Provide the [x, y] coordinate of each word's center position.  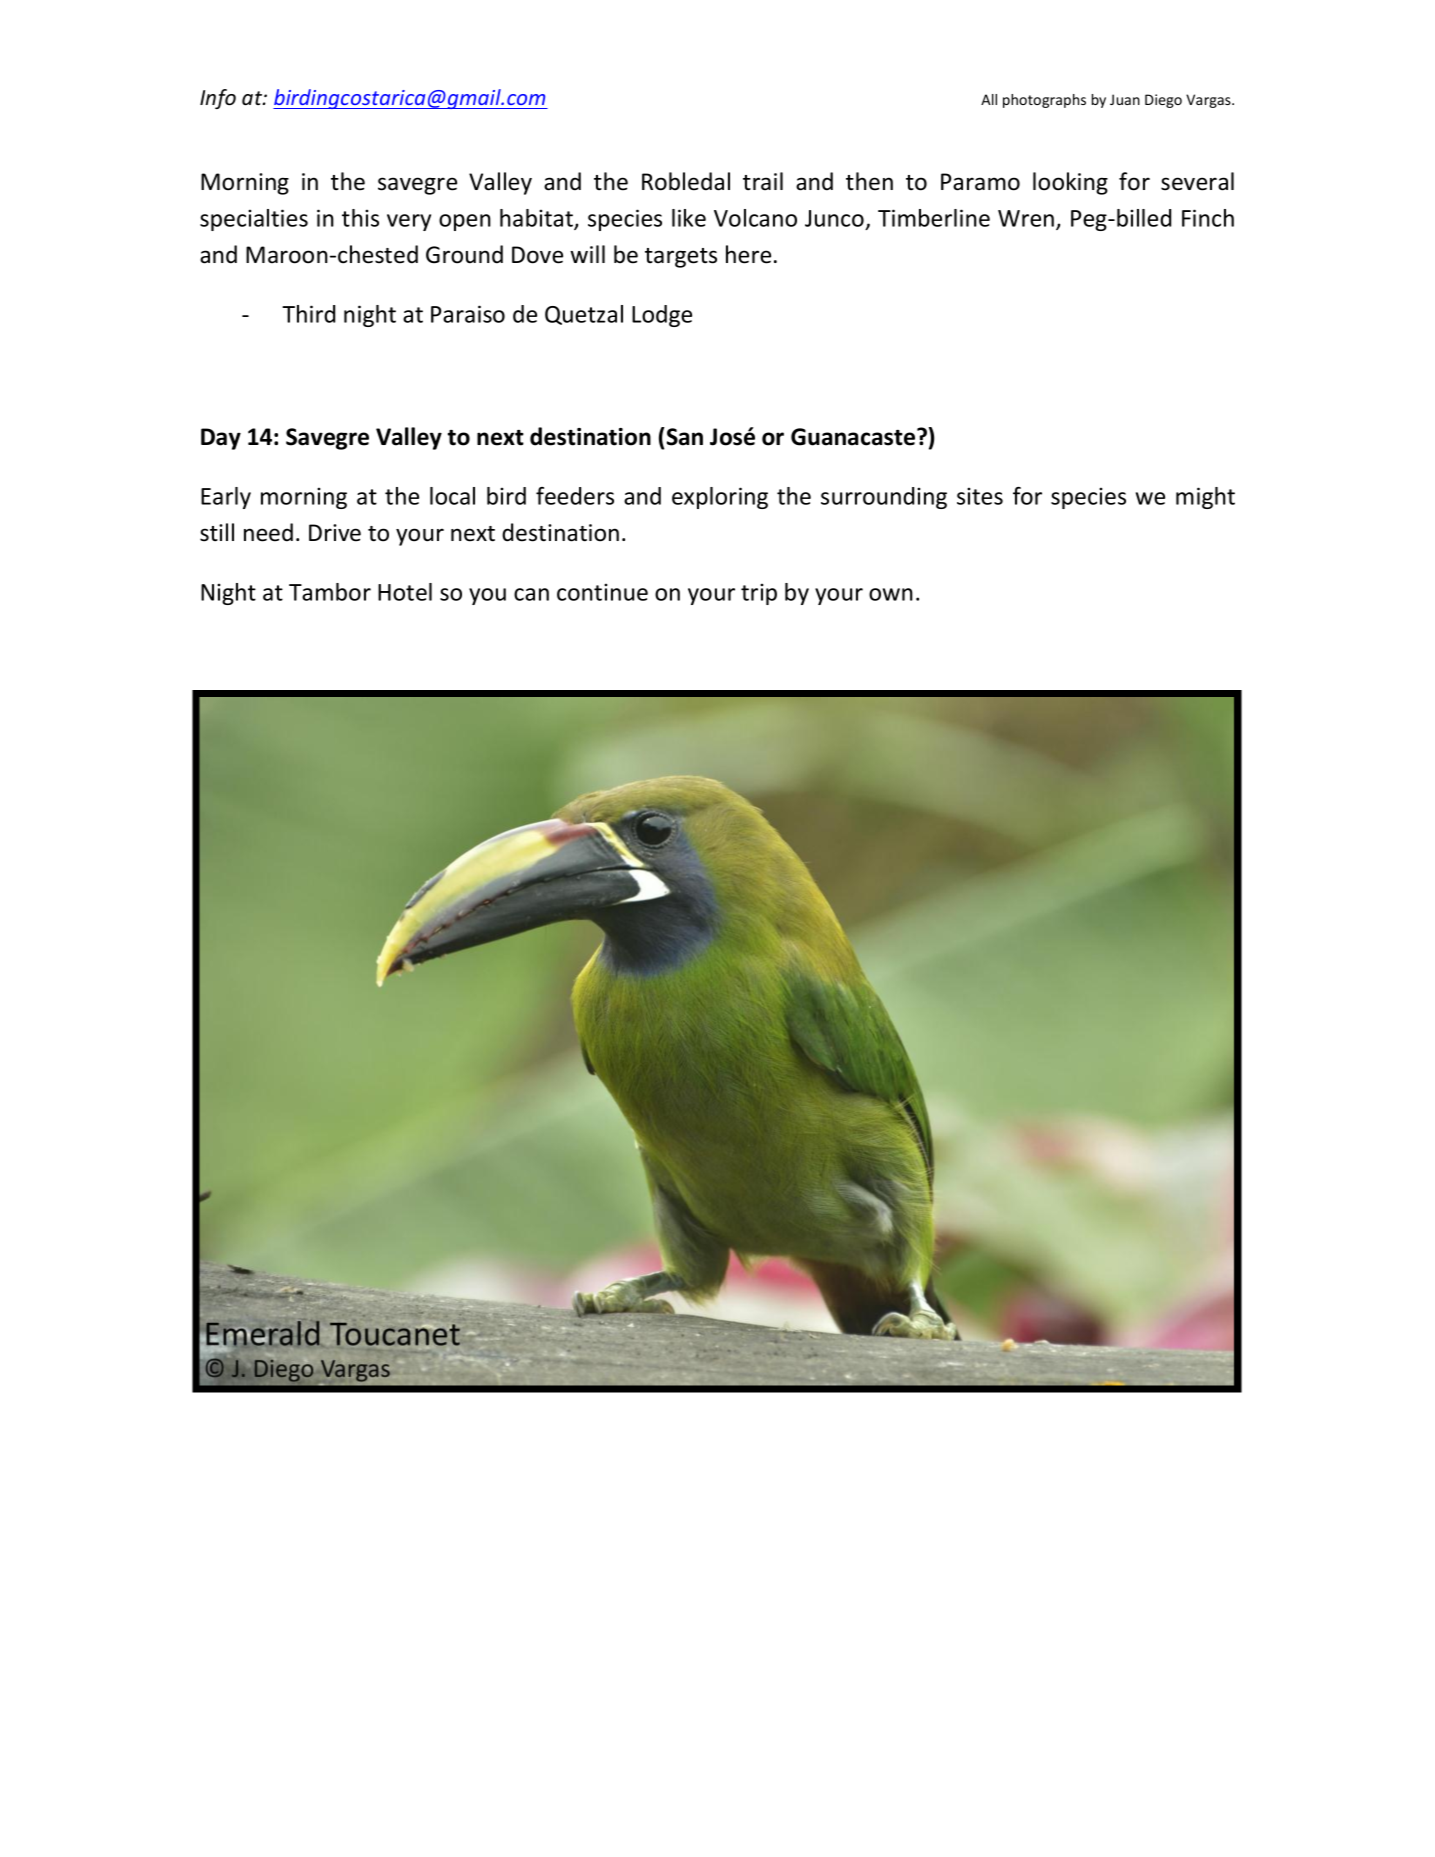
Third [308, 314]
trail [763, 181]
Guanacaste [854, 437]
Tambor [330, 592]
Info [218, 99]
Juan [1125, 99]
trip [759, 594]
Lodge [662, 316]
